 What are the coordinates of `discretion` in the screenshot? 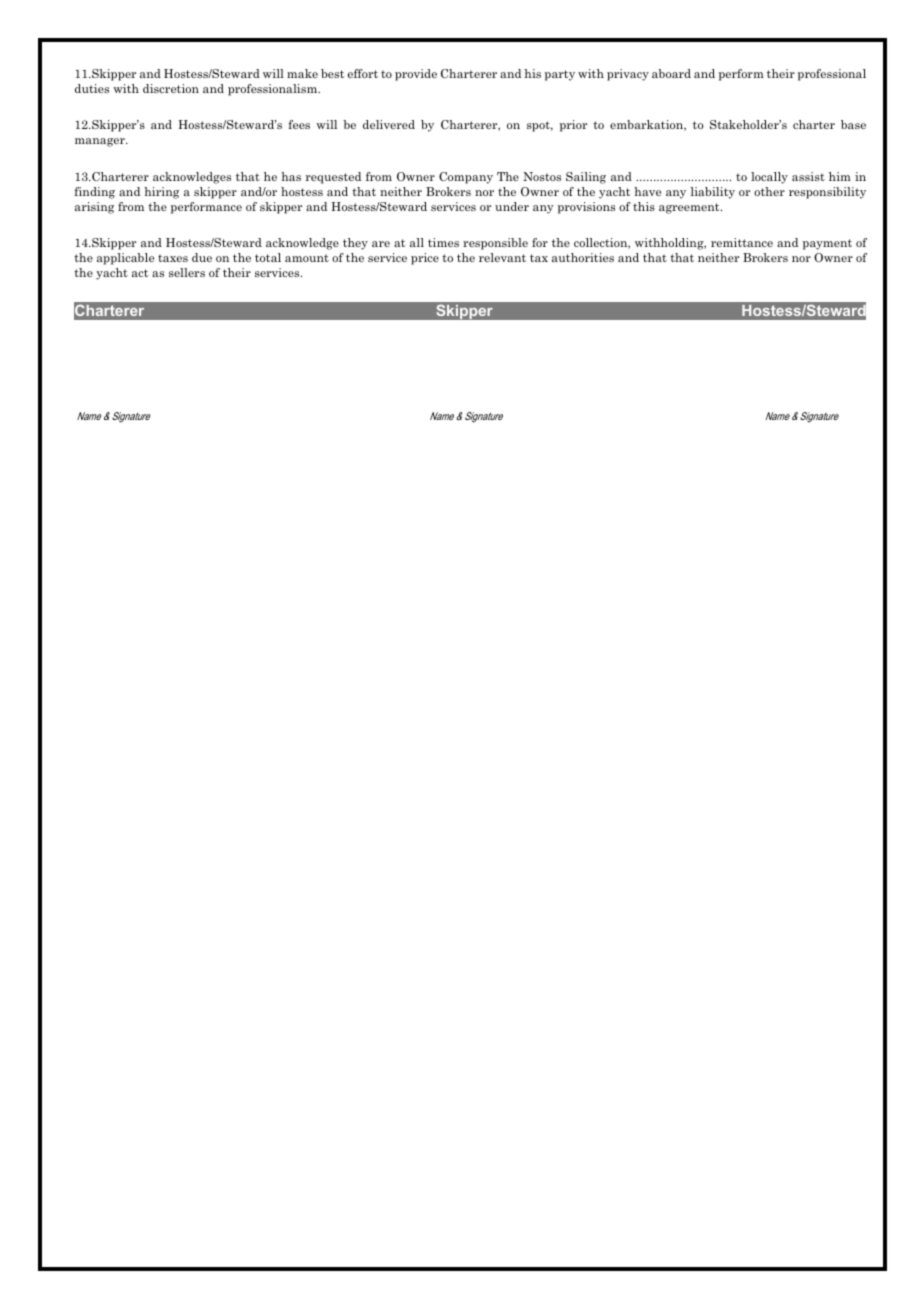 It's located at (171, 88).
